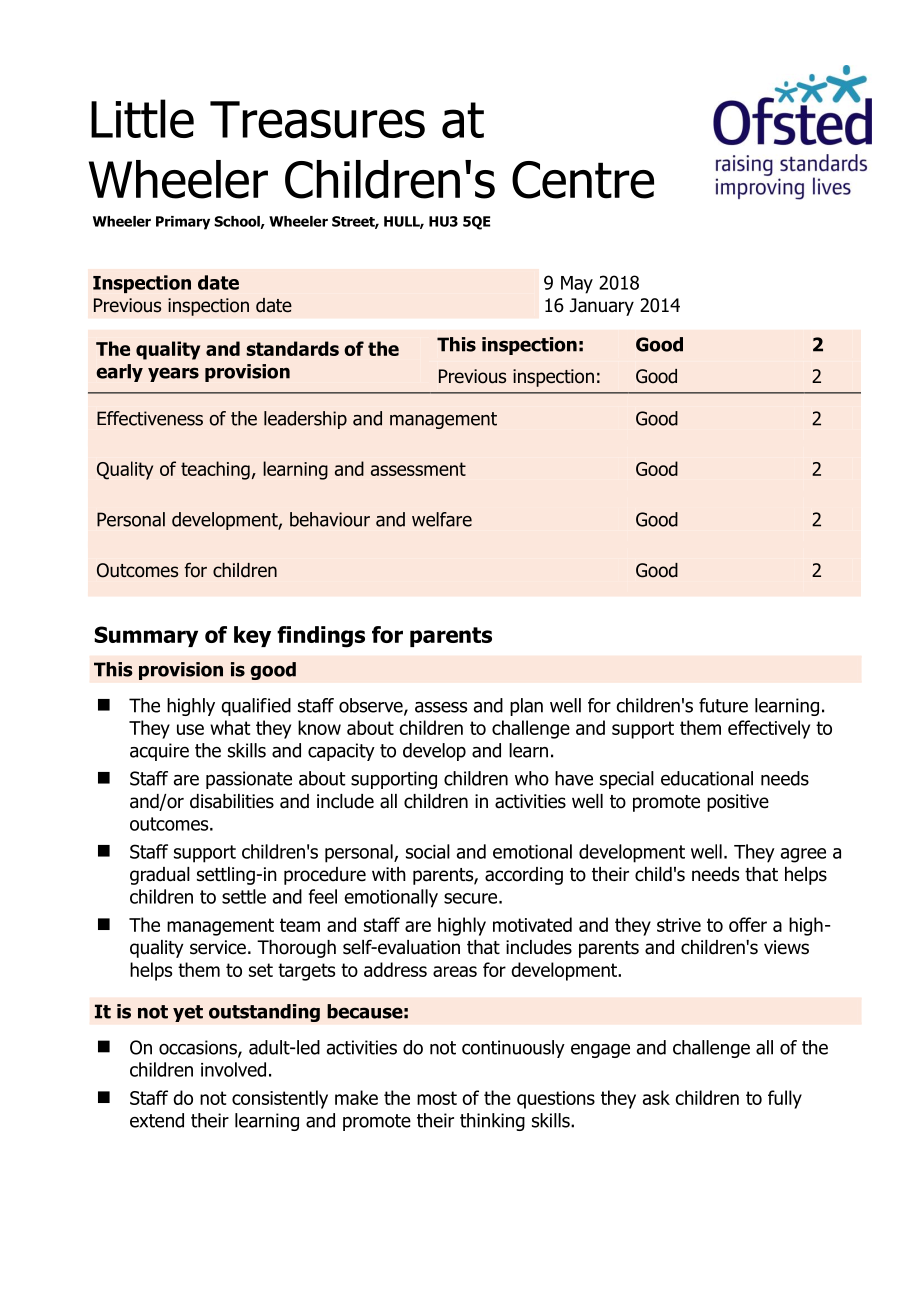 The width and height of the image is (924, 1308). What do you see at coordinates (583, 180) in the image?
I see `Centre` at bounding box center [583, 180].
